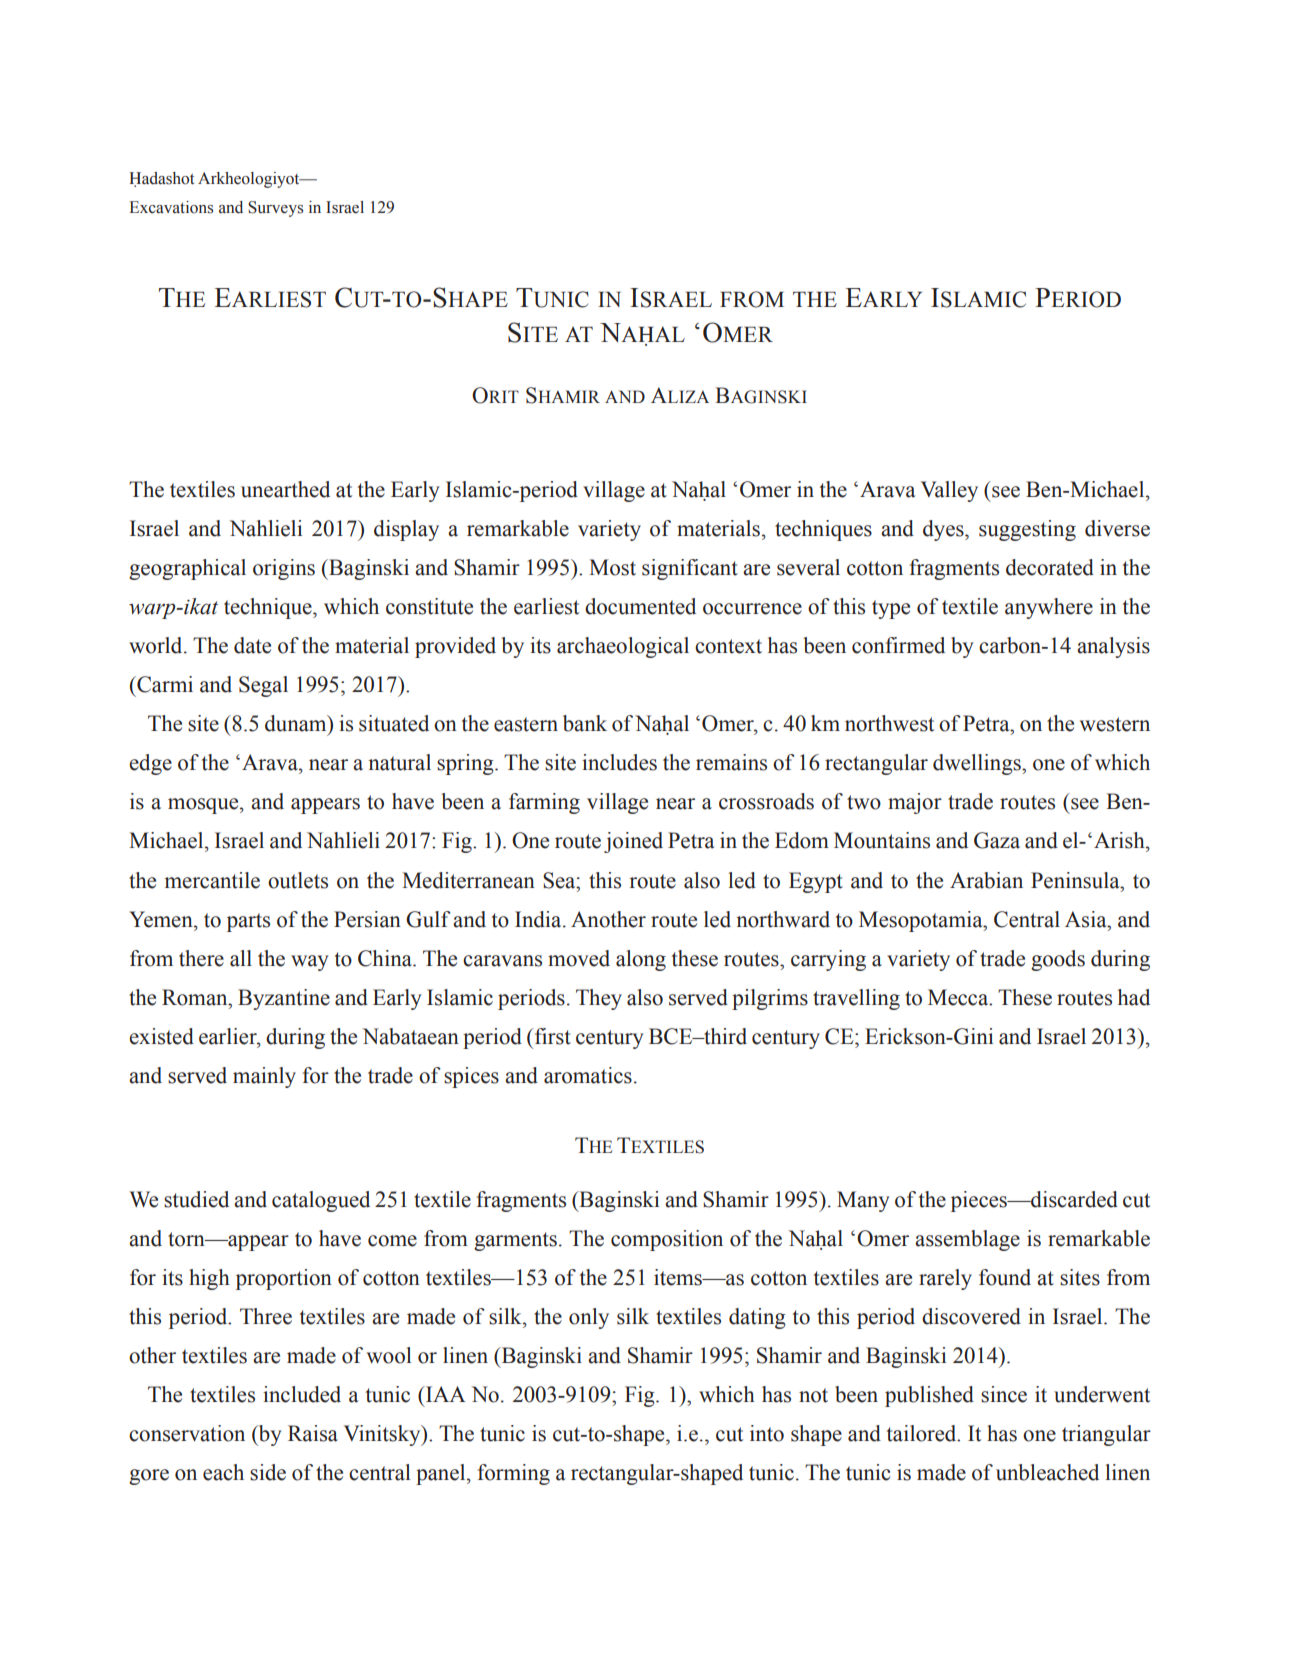  Describe the element at coordinates (949, 491) in the screenshot. I see `Valley` at that location.
